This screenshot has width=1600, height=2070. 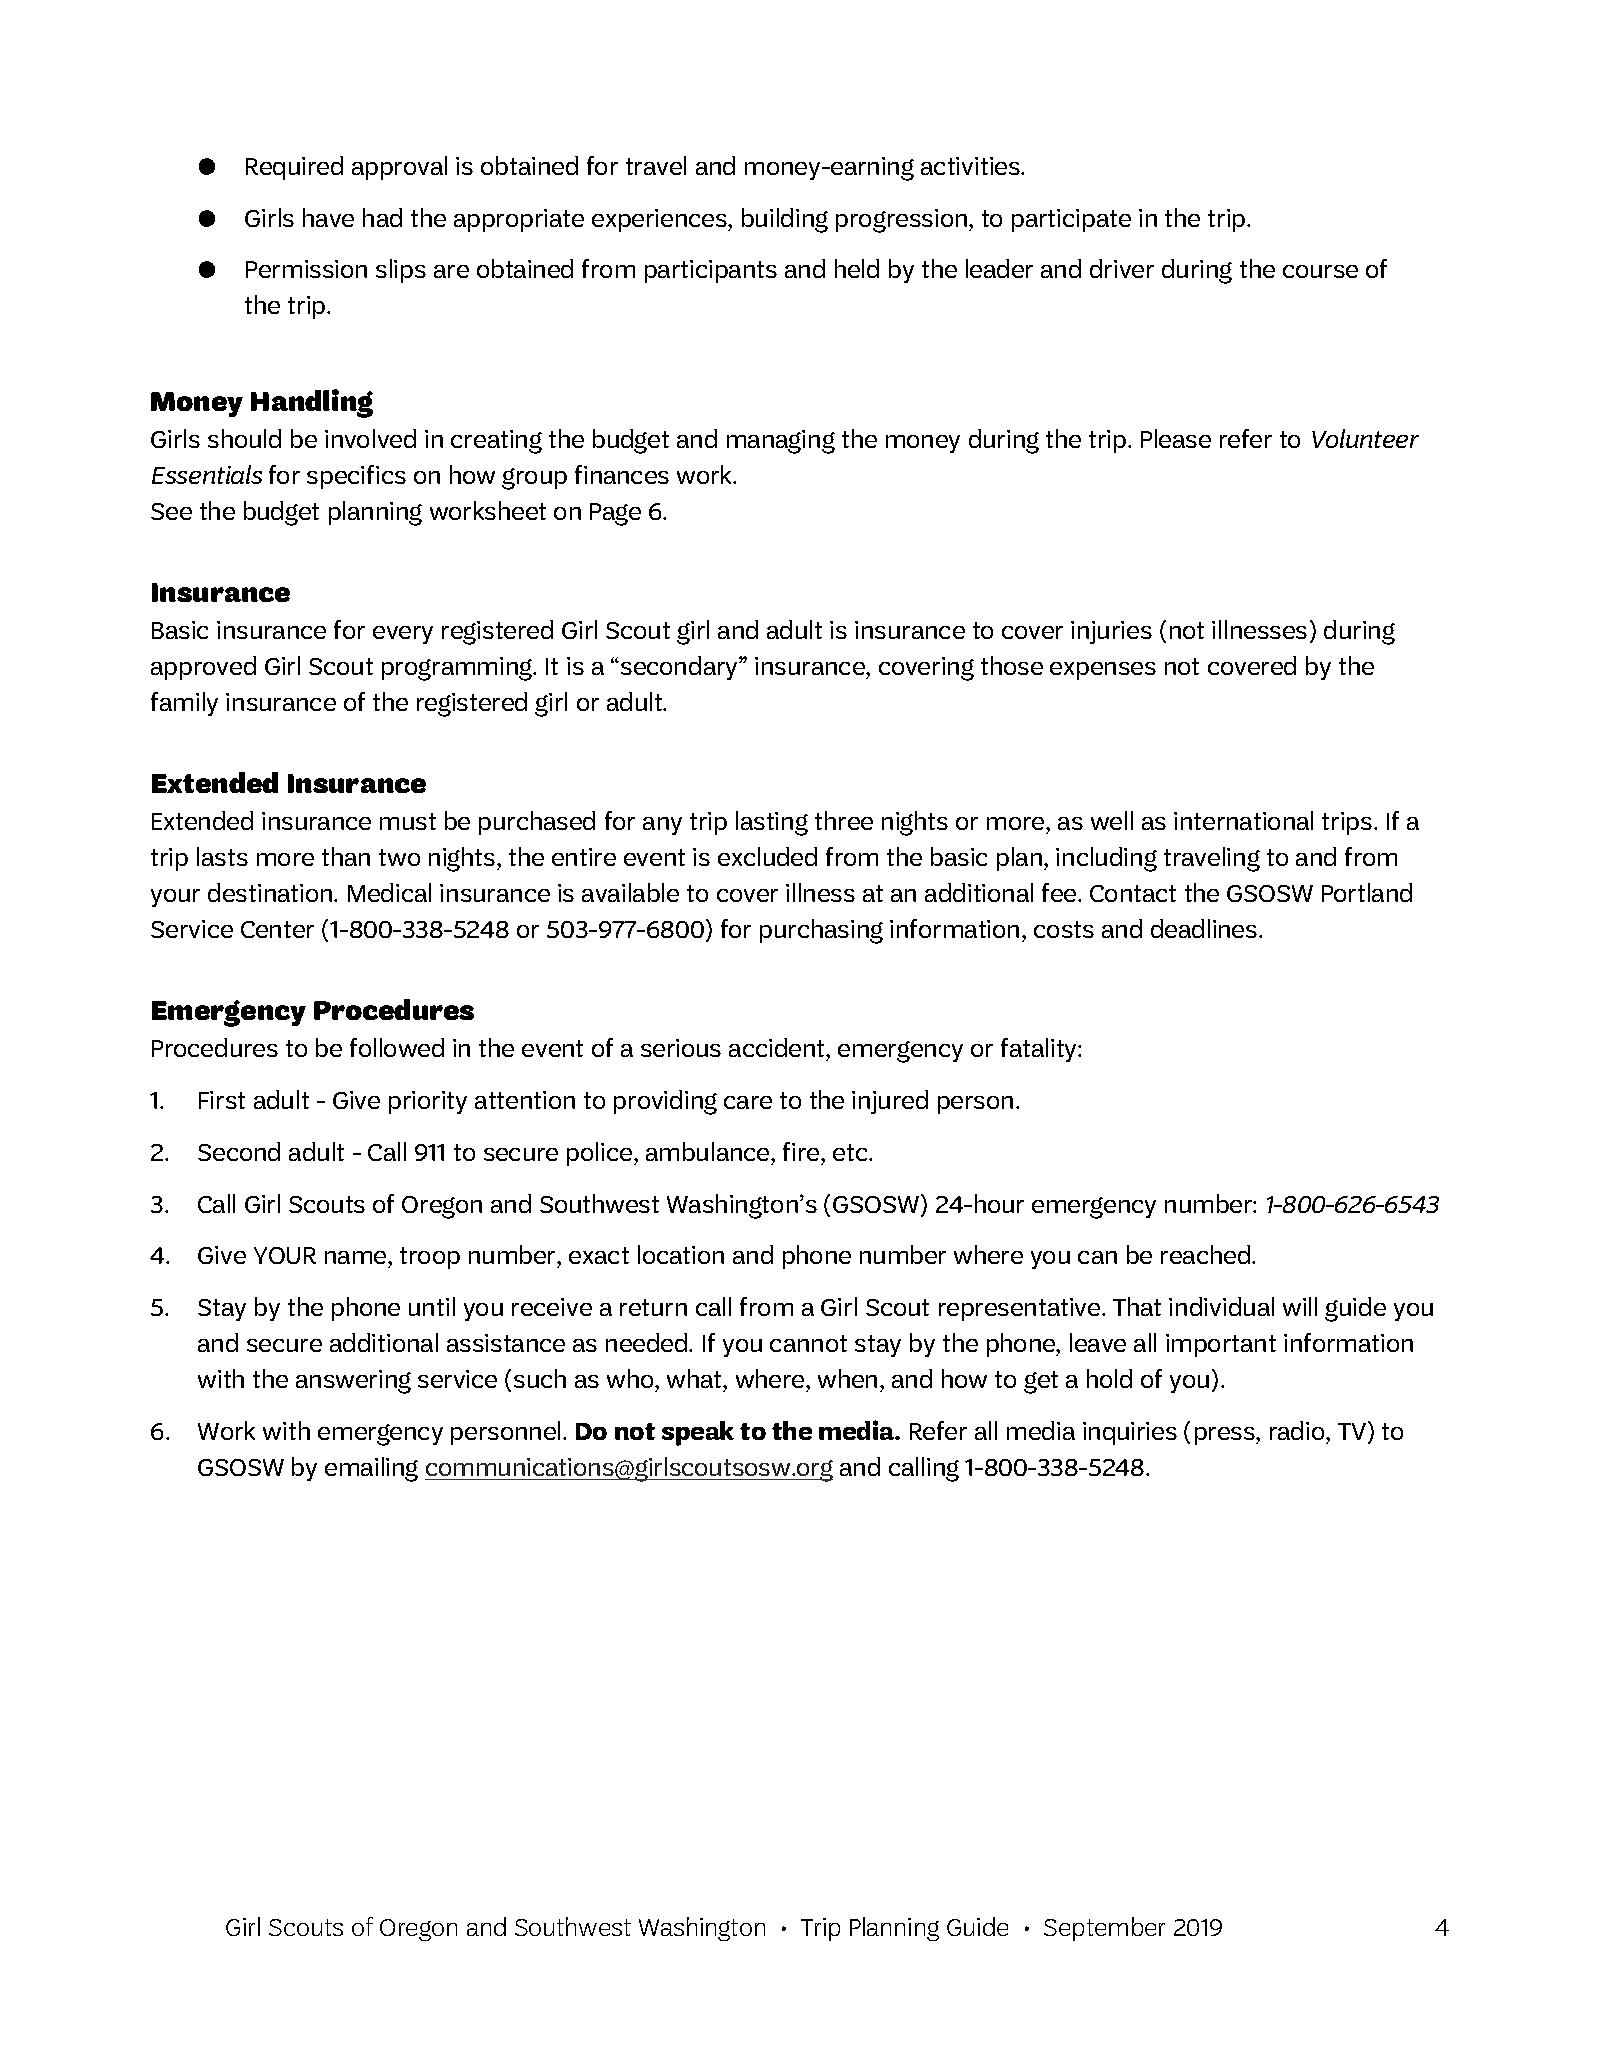 What do you see at coordinates (403, 635) in the screenshot?
I see `every` at bounding box center [403, 635].
